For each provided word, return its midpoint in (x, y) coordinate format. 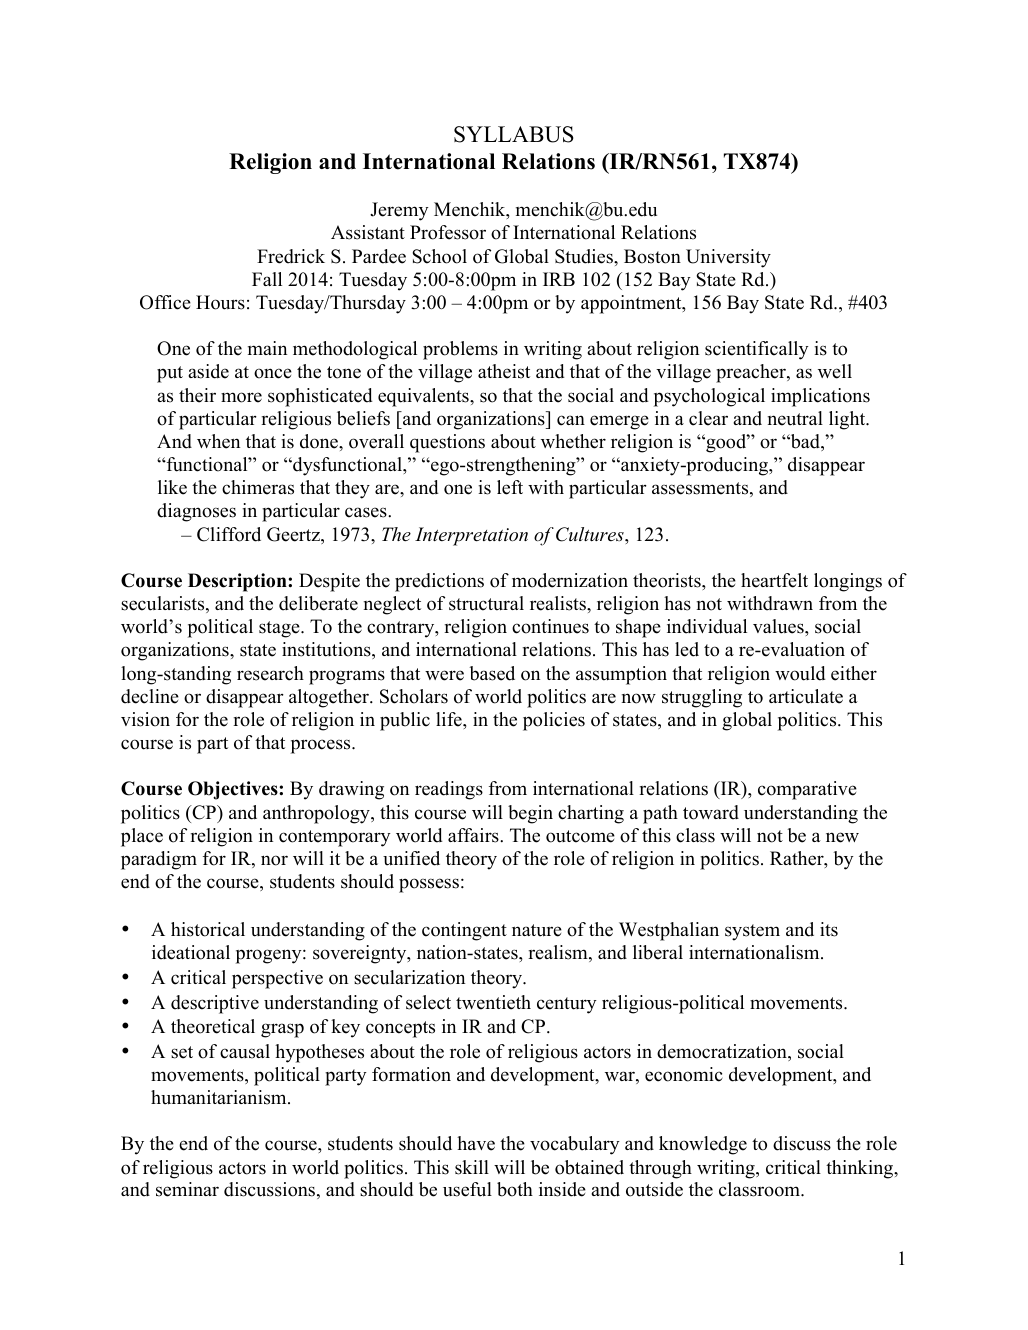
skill (472, 1167)
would (800, 673)
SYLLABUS (514, 134)
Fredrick (291, 256)
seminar (187, 1189)
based (492, 673)
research (270, 673)
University (728, 258)
